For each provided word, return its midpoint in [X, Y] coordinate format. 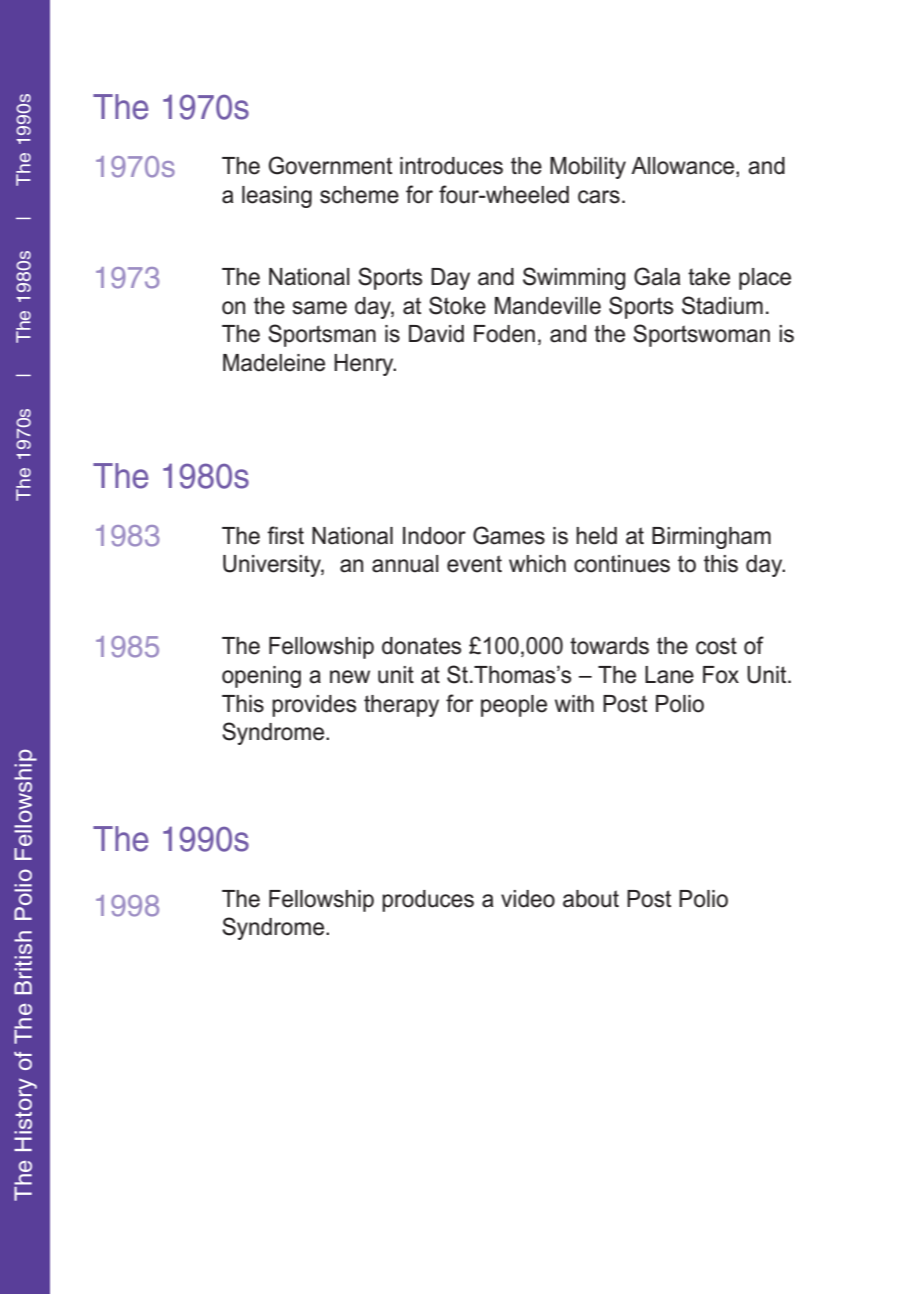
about [591, 899]
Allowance [684, 167]
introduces [451, 166]
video [528, 899]
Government [330, 165]
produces [428, 901]
